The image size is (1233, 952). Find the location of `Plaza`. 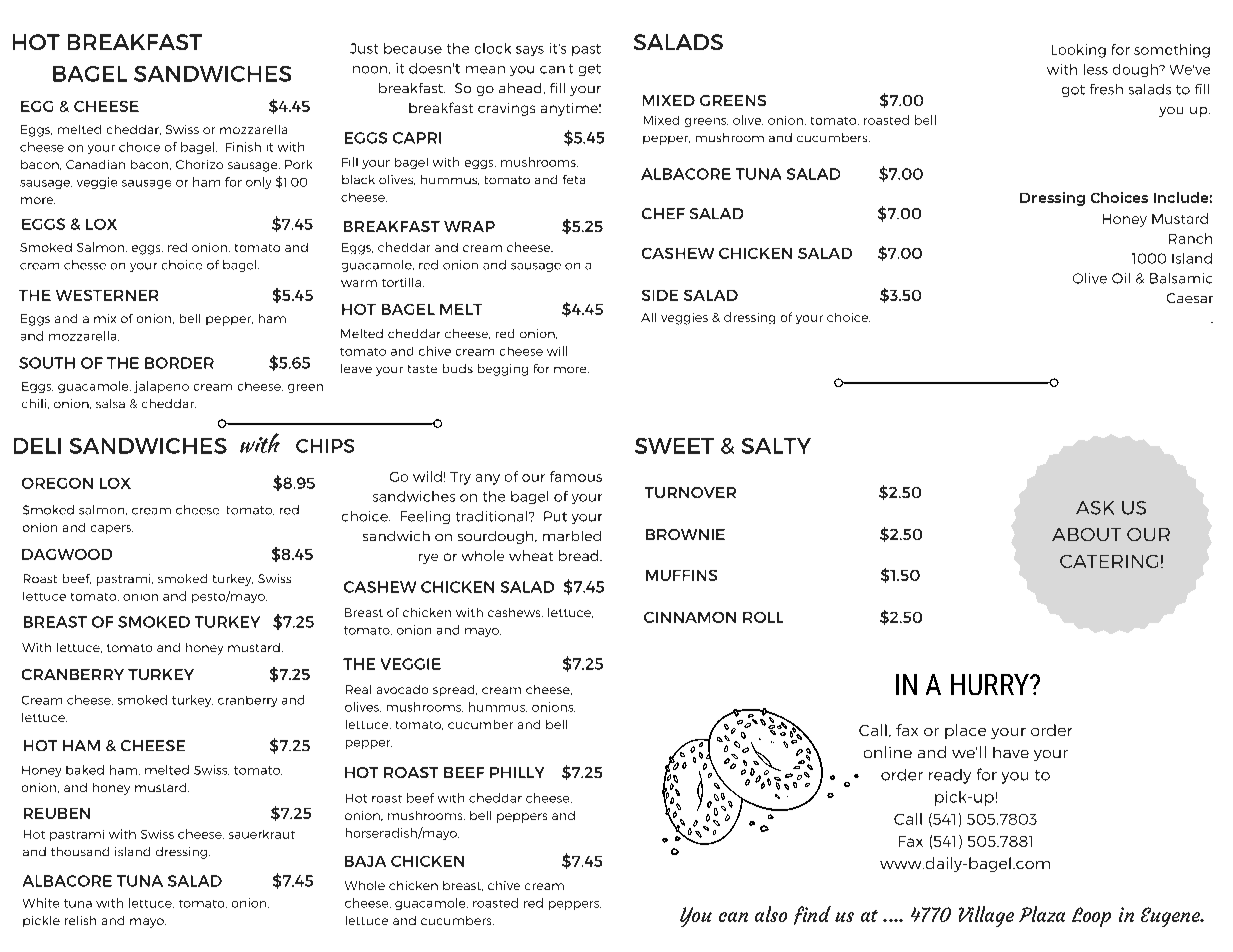

Plaza is located at coordinates (1042, 914).
